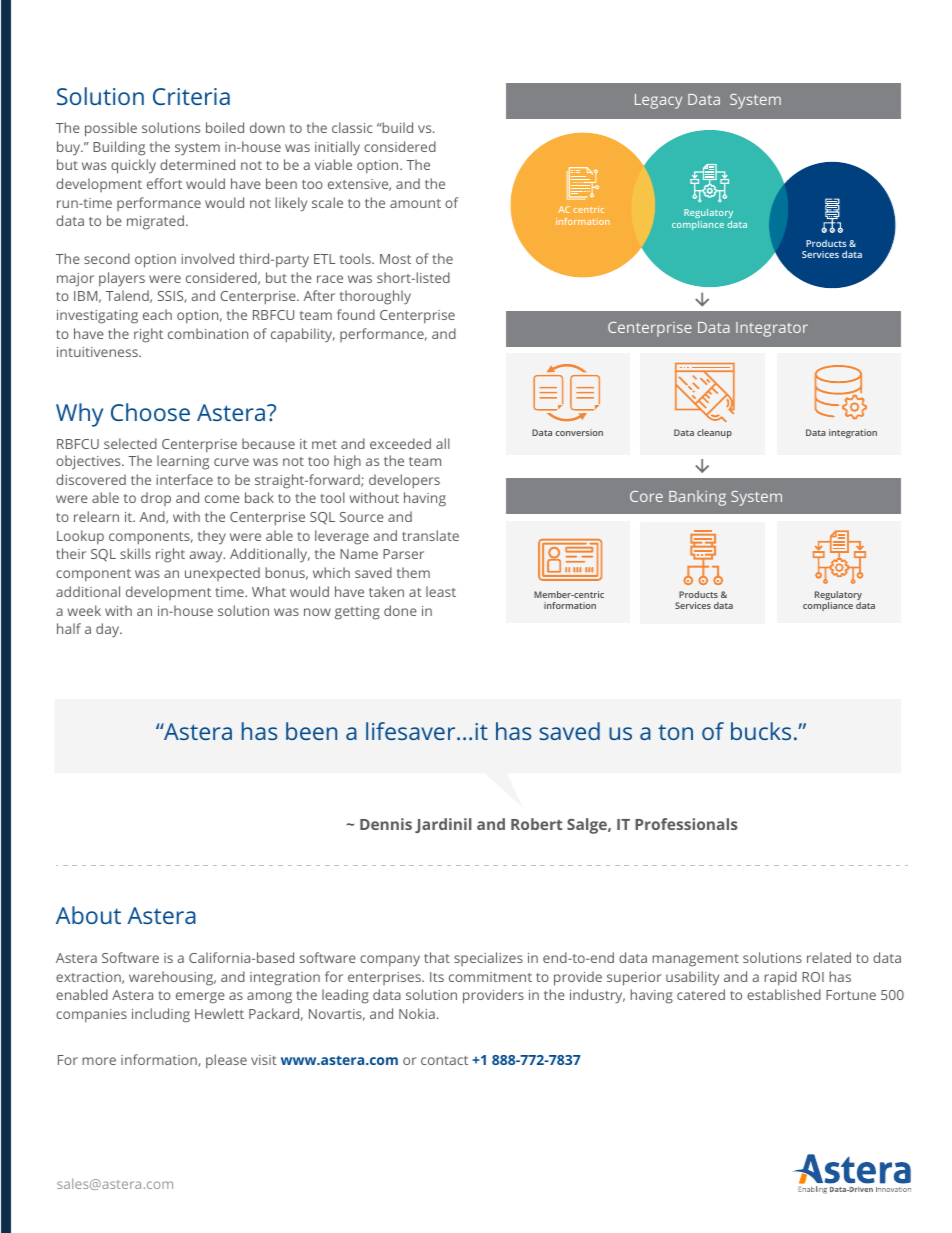  I want to click on Legacy, so click(658, 101).
